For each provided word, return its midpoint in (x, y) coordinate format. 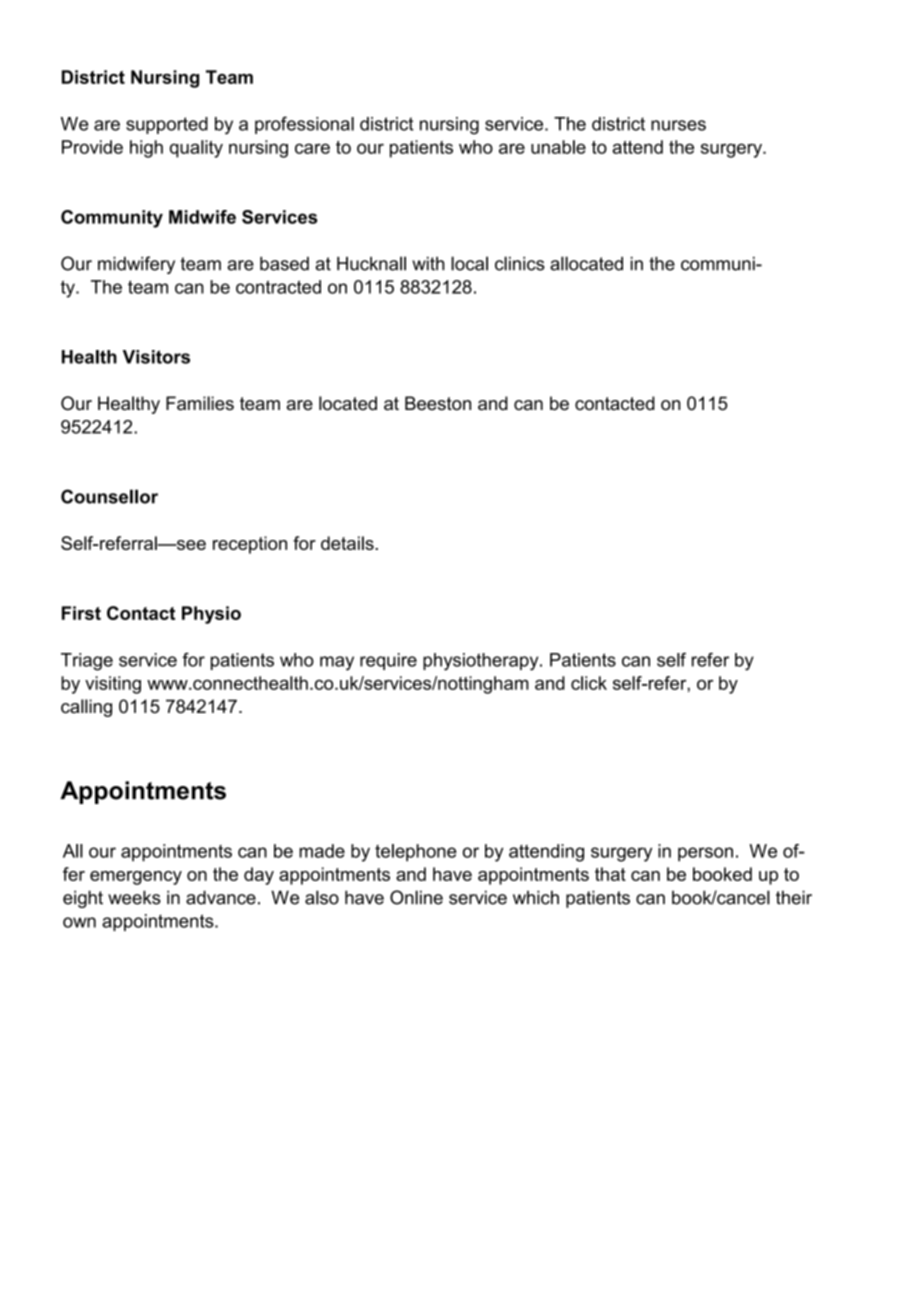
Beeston (438, 403)
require (388, 661)
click (589, 683)
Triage (87, 662)
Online (416, 897)
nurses (678, 125)
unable (558, 147)
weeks (134, 897)
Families (200, 403)
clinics (520, 263)
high (146, 149)
